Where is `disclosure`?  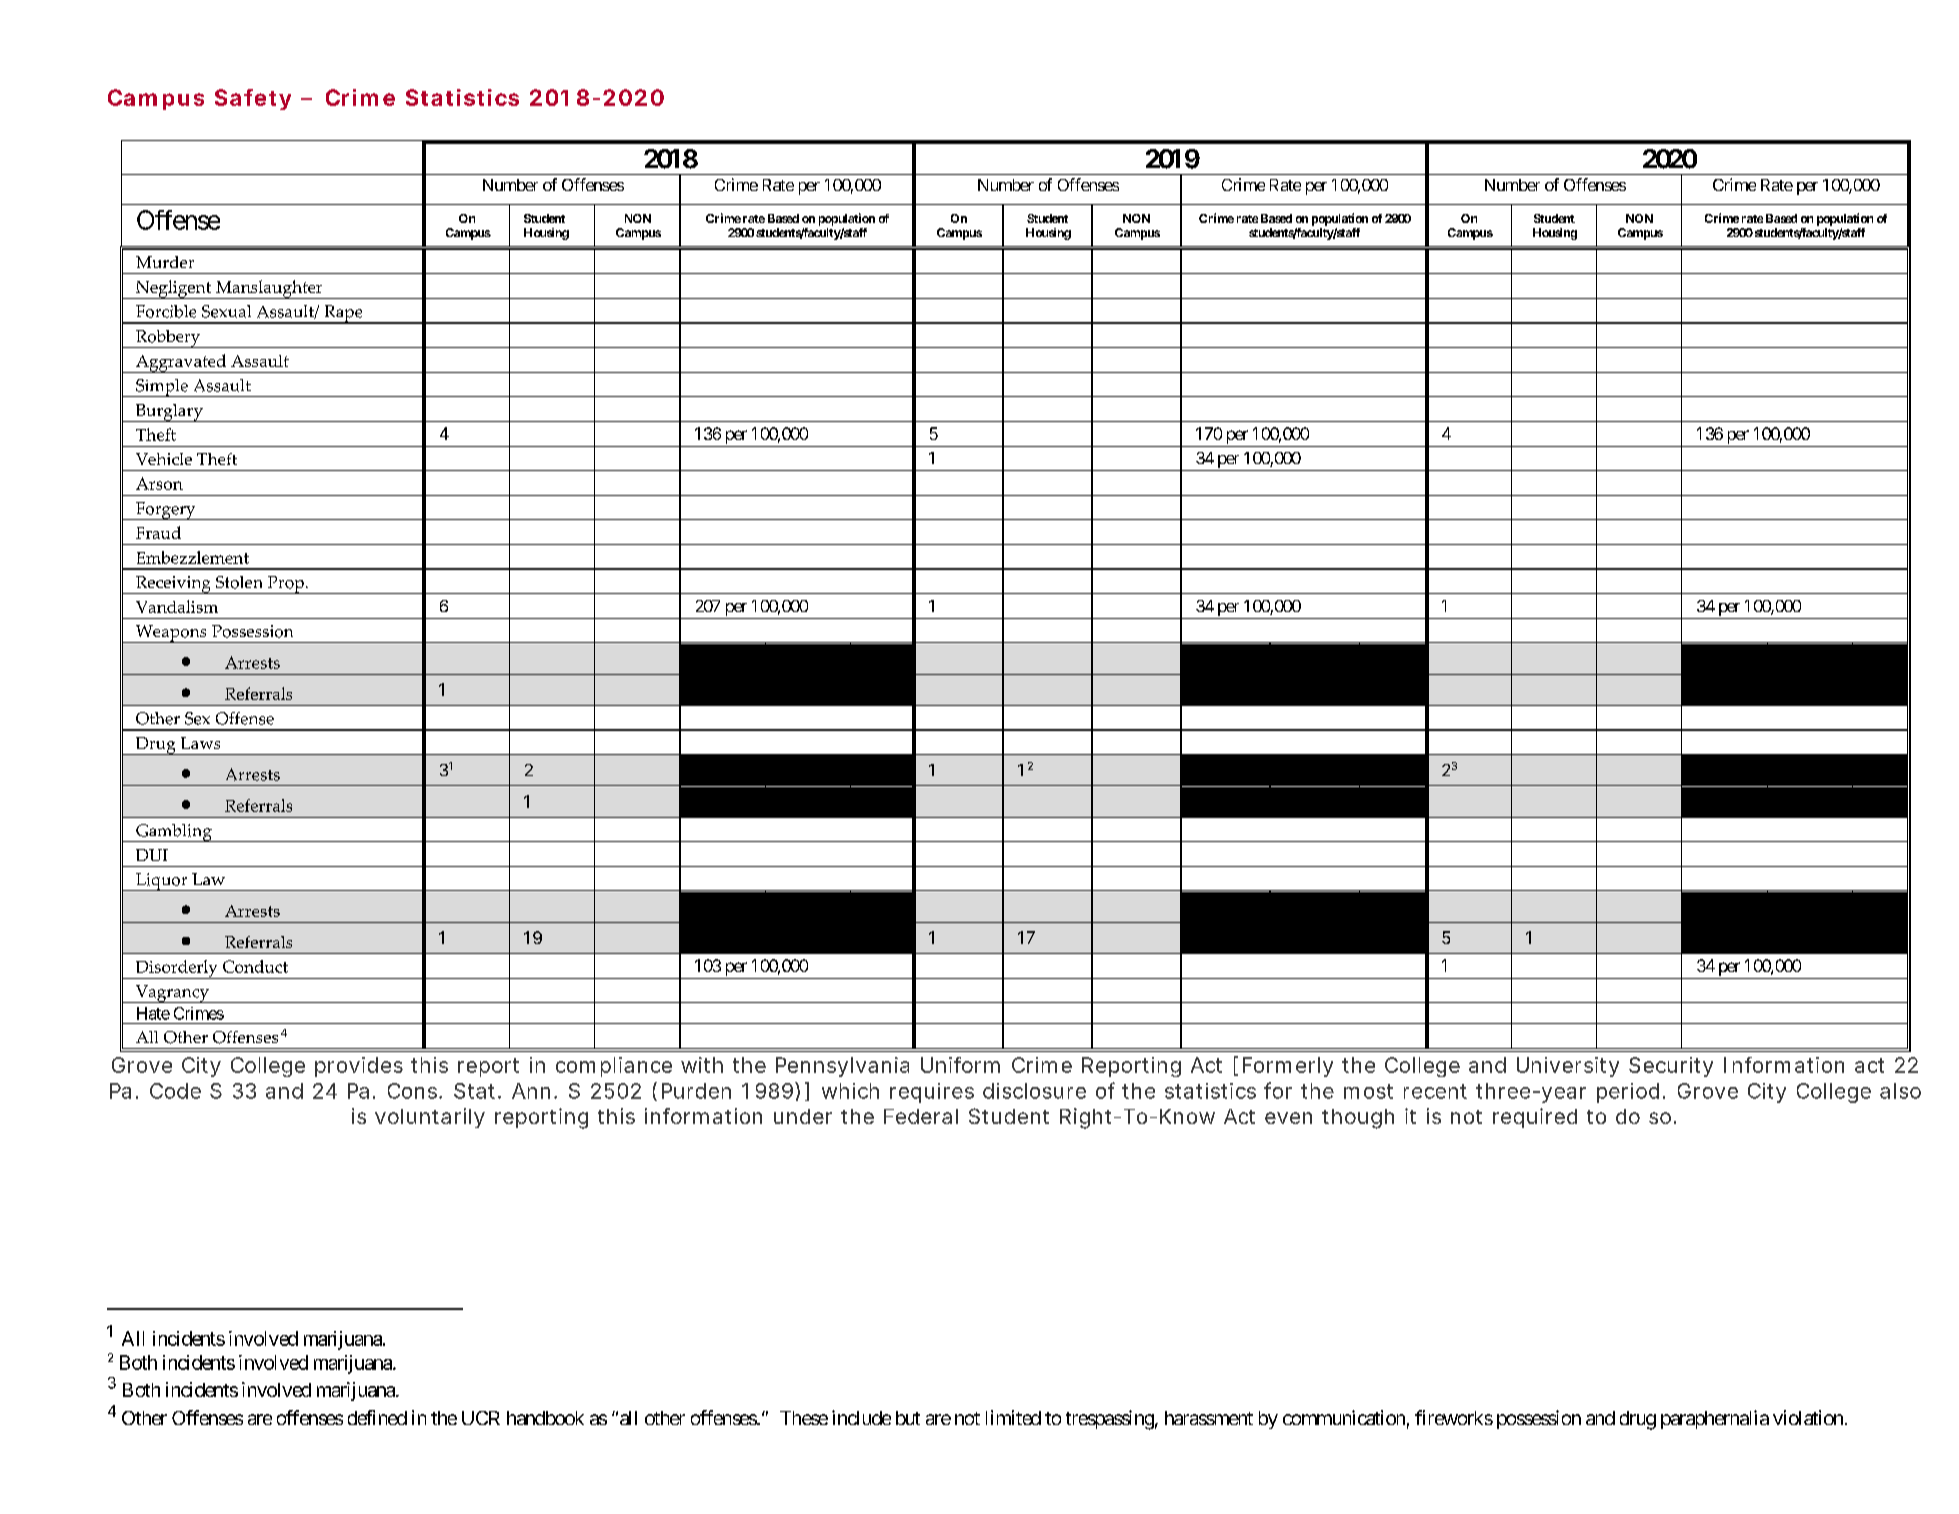 disclosure is located at coordinates (1034, 1091).
